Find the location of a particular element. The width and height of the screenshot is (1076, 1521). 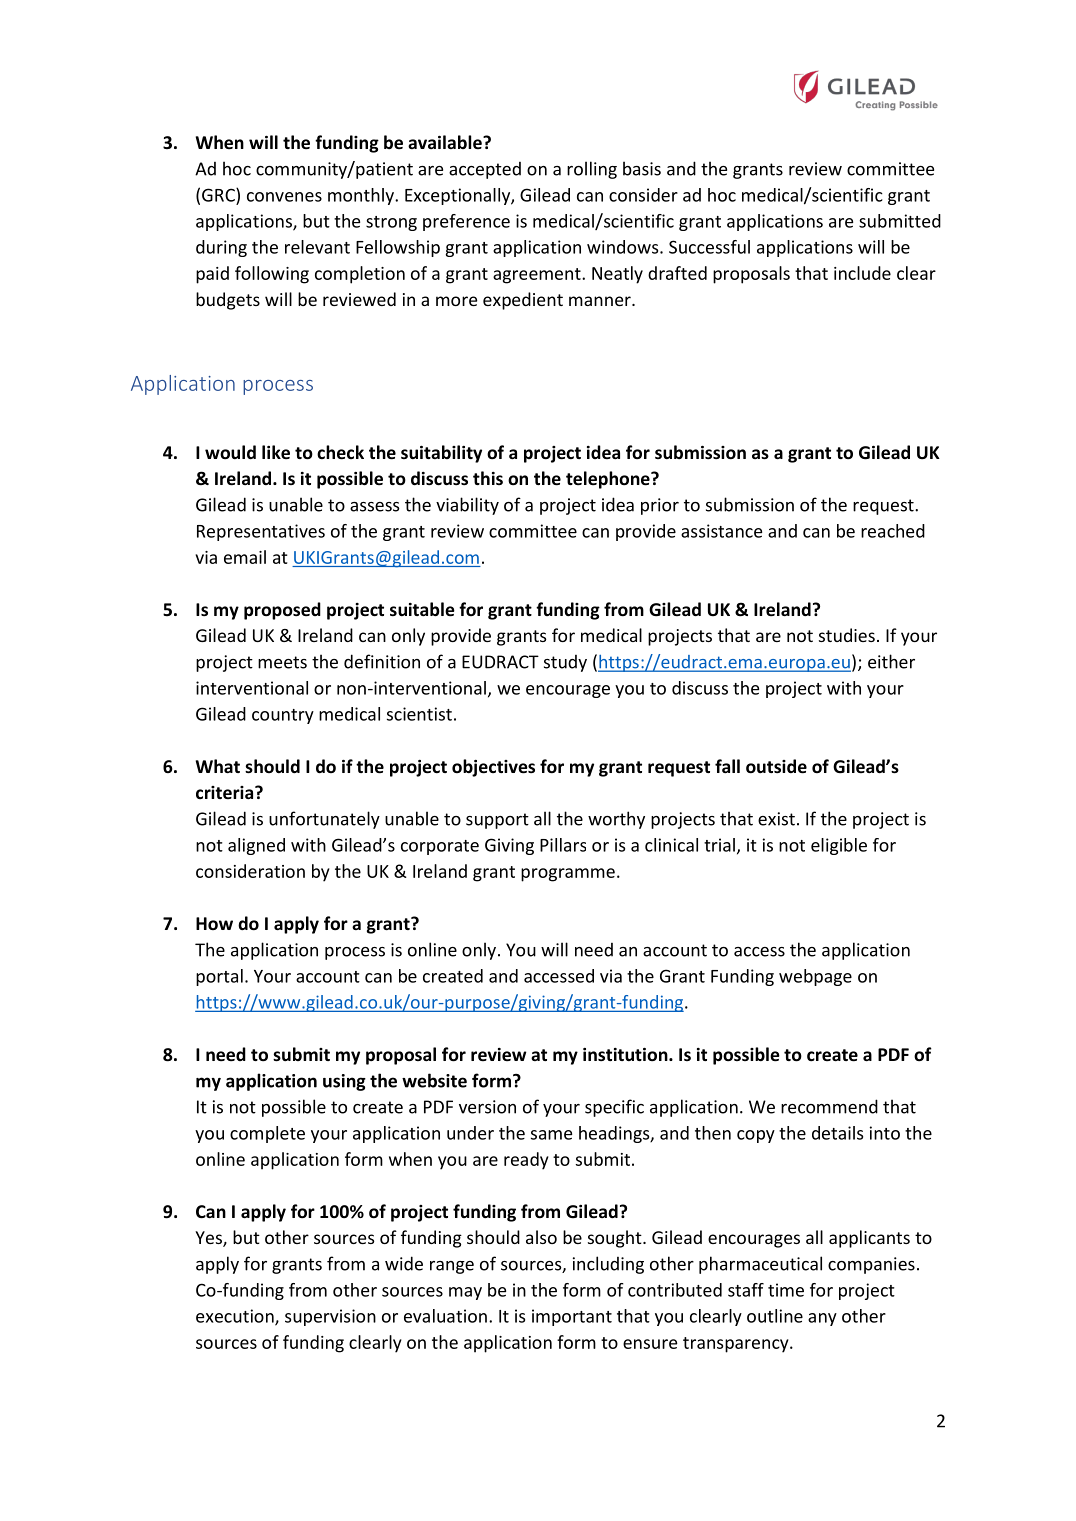

rolling is located at coordinates (592, 170).
